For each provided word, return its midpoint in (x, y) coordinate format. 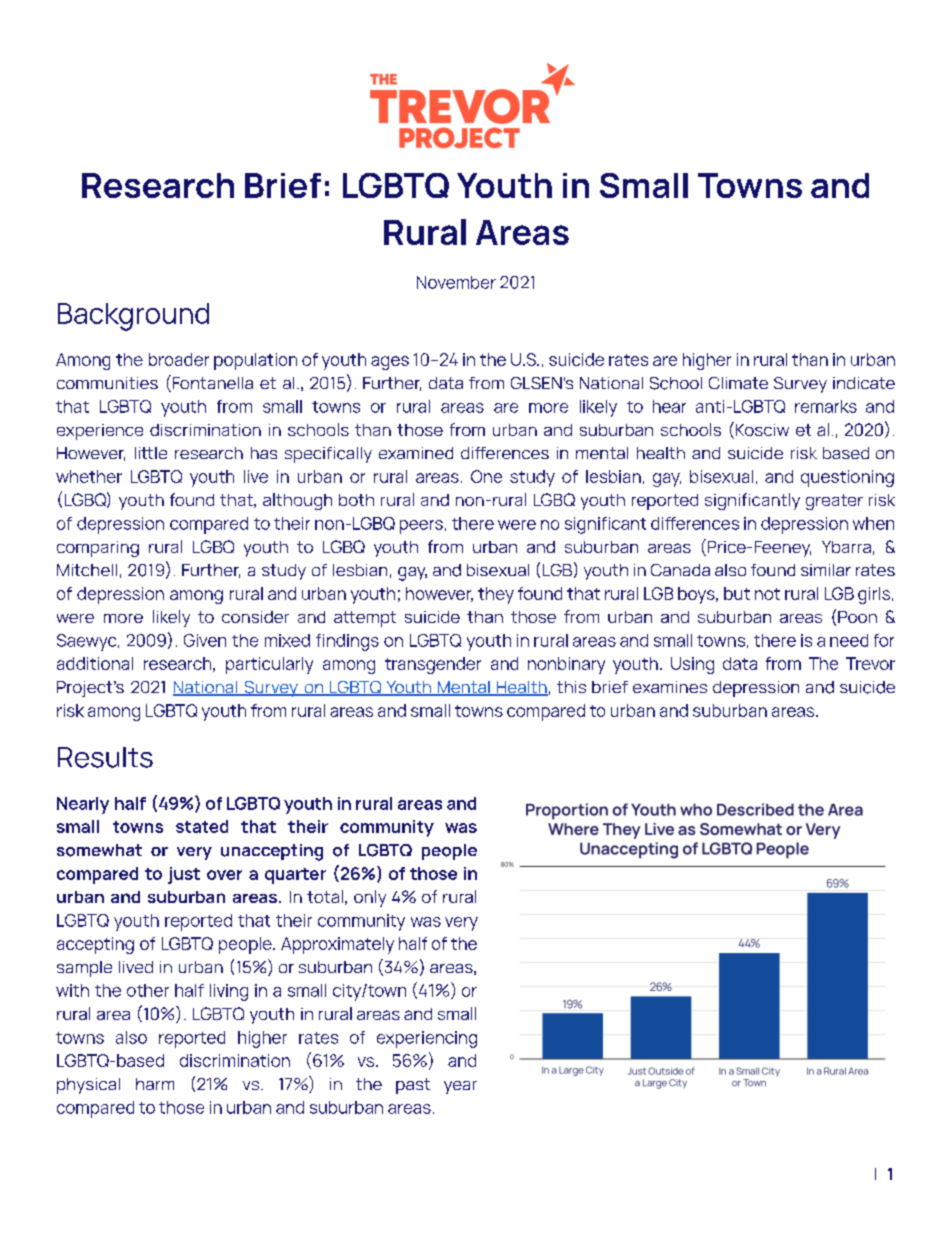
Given (205, 640)
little (151, 453)
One (486, 476)
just (184, 875)
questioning (847, 478)
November (456, 282)
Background (133, 317)
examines (670, 687)
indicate (864, 383)
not (767, 594)
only (370, 898)
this (571, 687)
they (496, 595)
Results (105, 757)
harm (155, 1084)
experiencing (427, 1039)
